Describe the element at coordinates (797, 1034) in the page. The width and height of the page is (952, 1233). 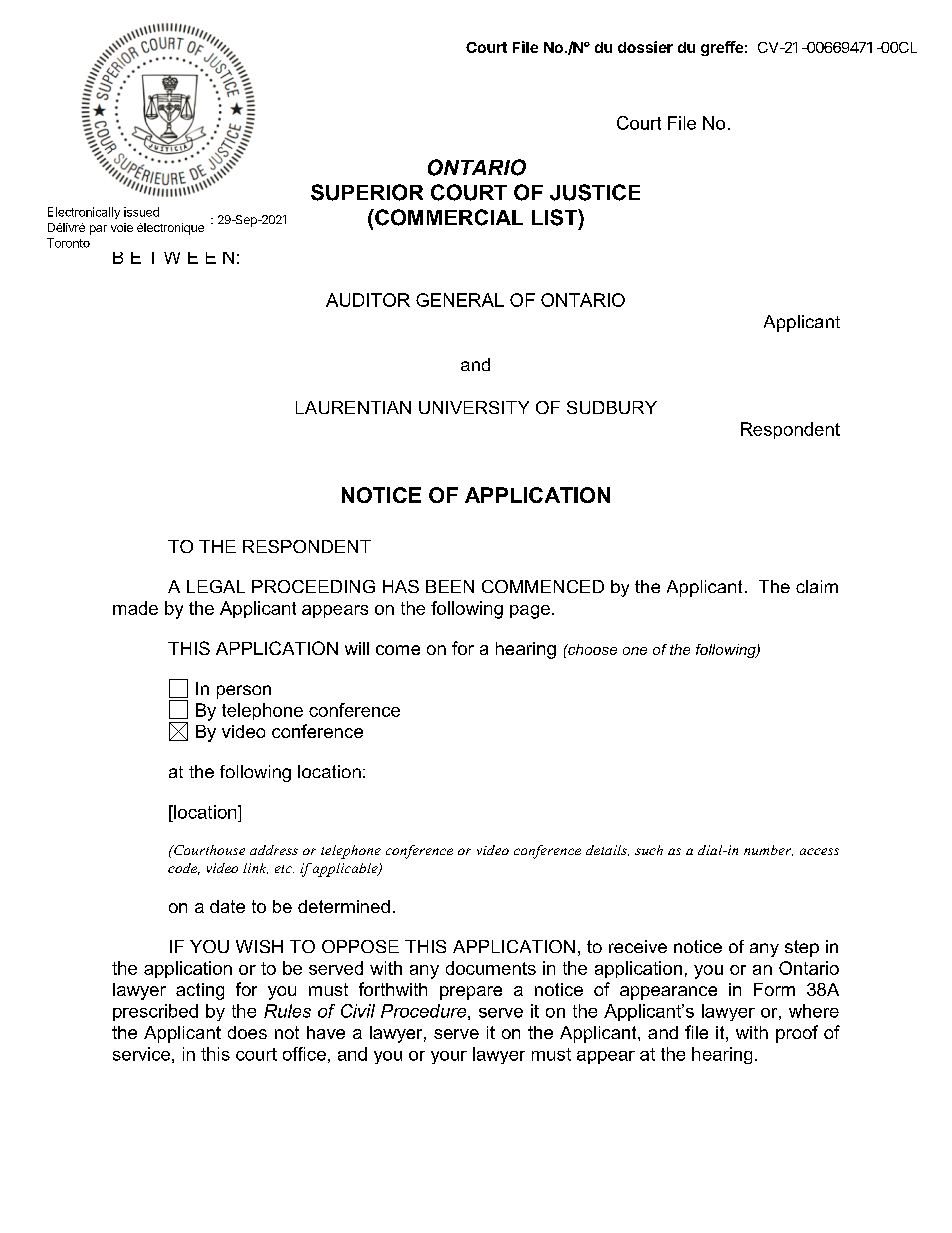
I see `proof` at that location.
